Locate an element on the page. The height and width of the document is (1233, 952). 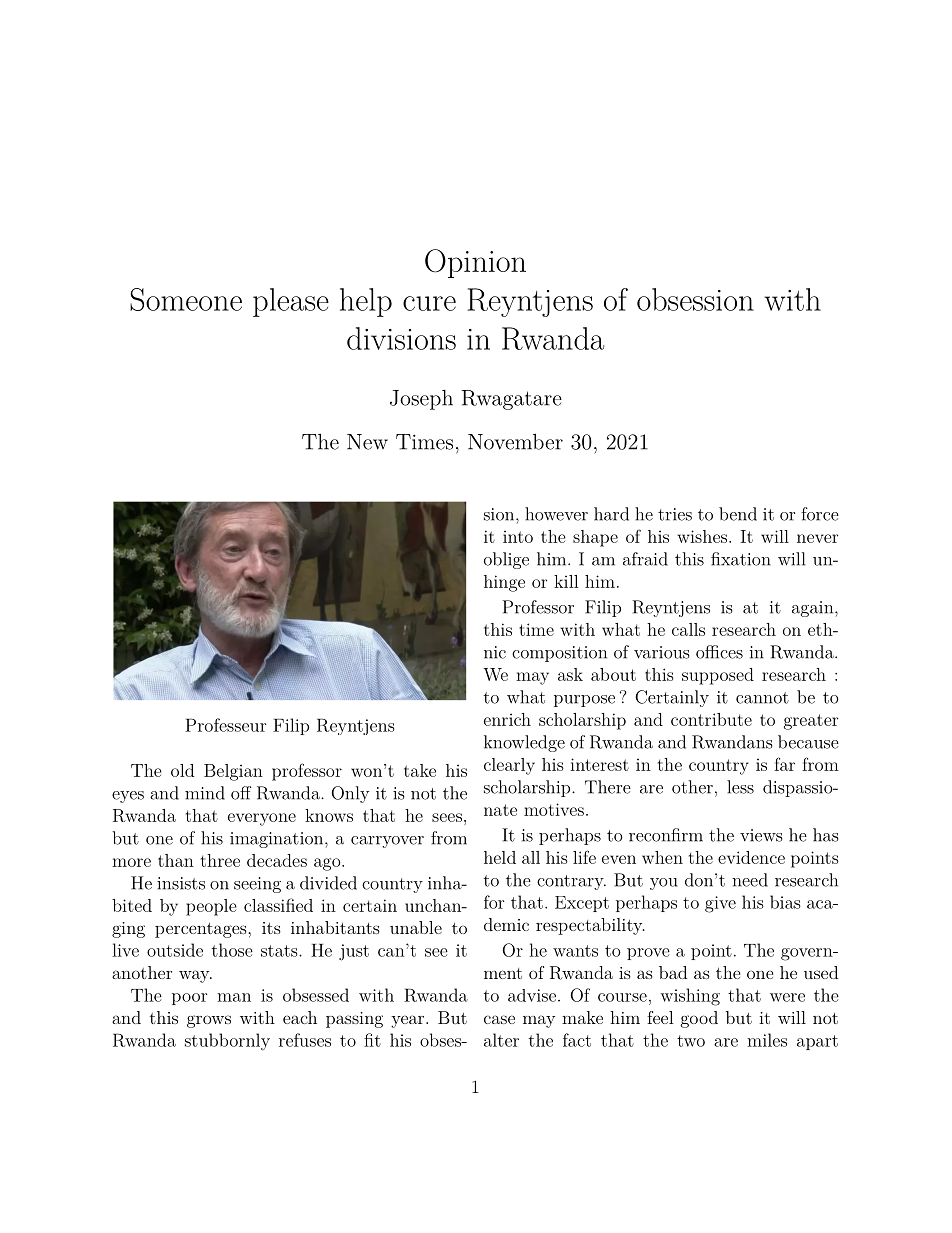
Opinion is located at coordinates (475, 263).
